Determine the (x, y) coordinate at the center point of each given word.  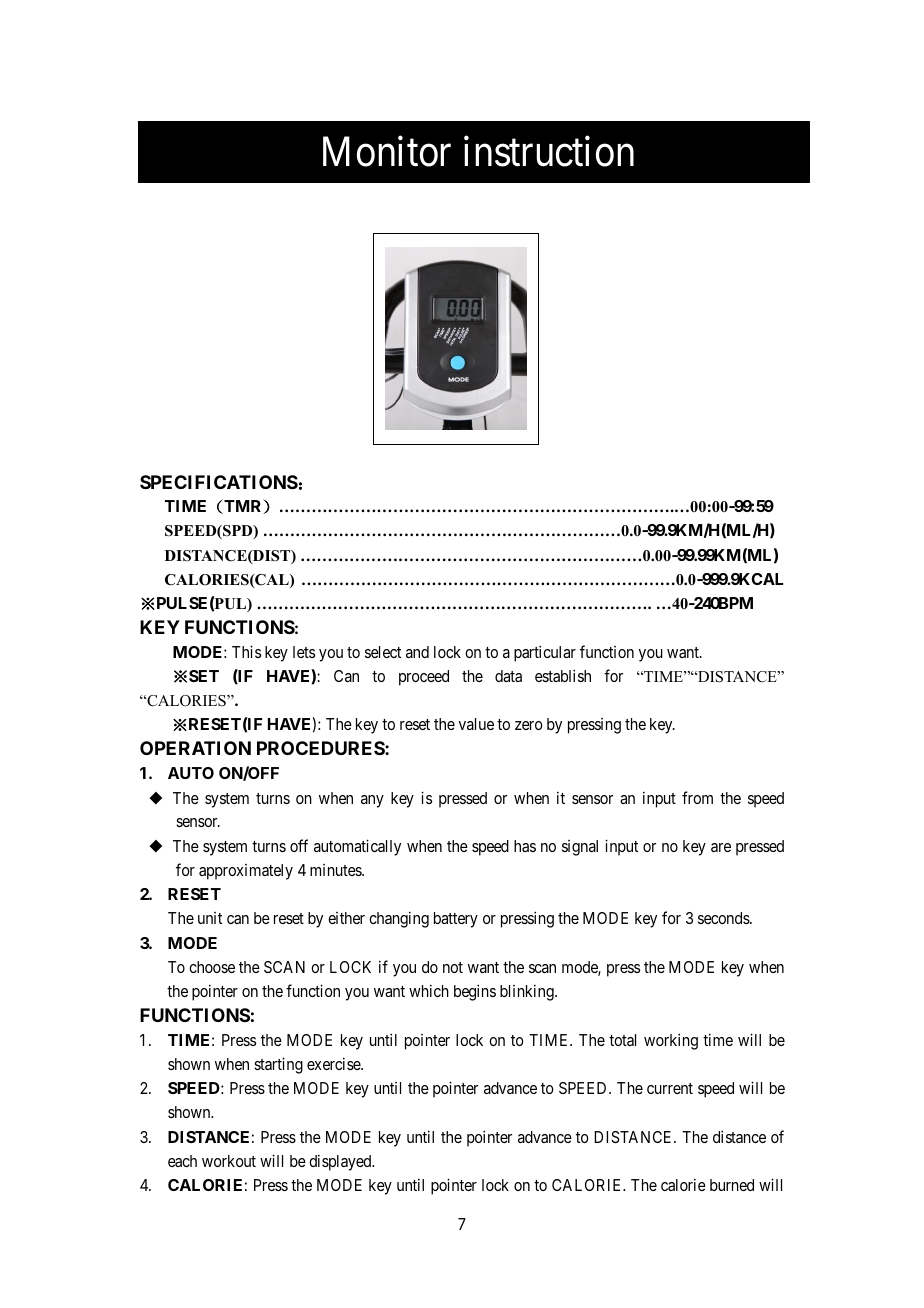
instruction (549, 152)
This (246, 651)
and (417, 652)
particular (545, 653)
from (697, 797)
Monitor (387, 152)
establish (563, 675)
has (525, 846)
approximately (246, 872)
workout (229, 1161)
